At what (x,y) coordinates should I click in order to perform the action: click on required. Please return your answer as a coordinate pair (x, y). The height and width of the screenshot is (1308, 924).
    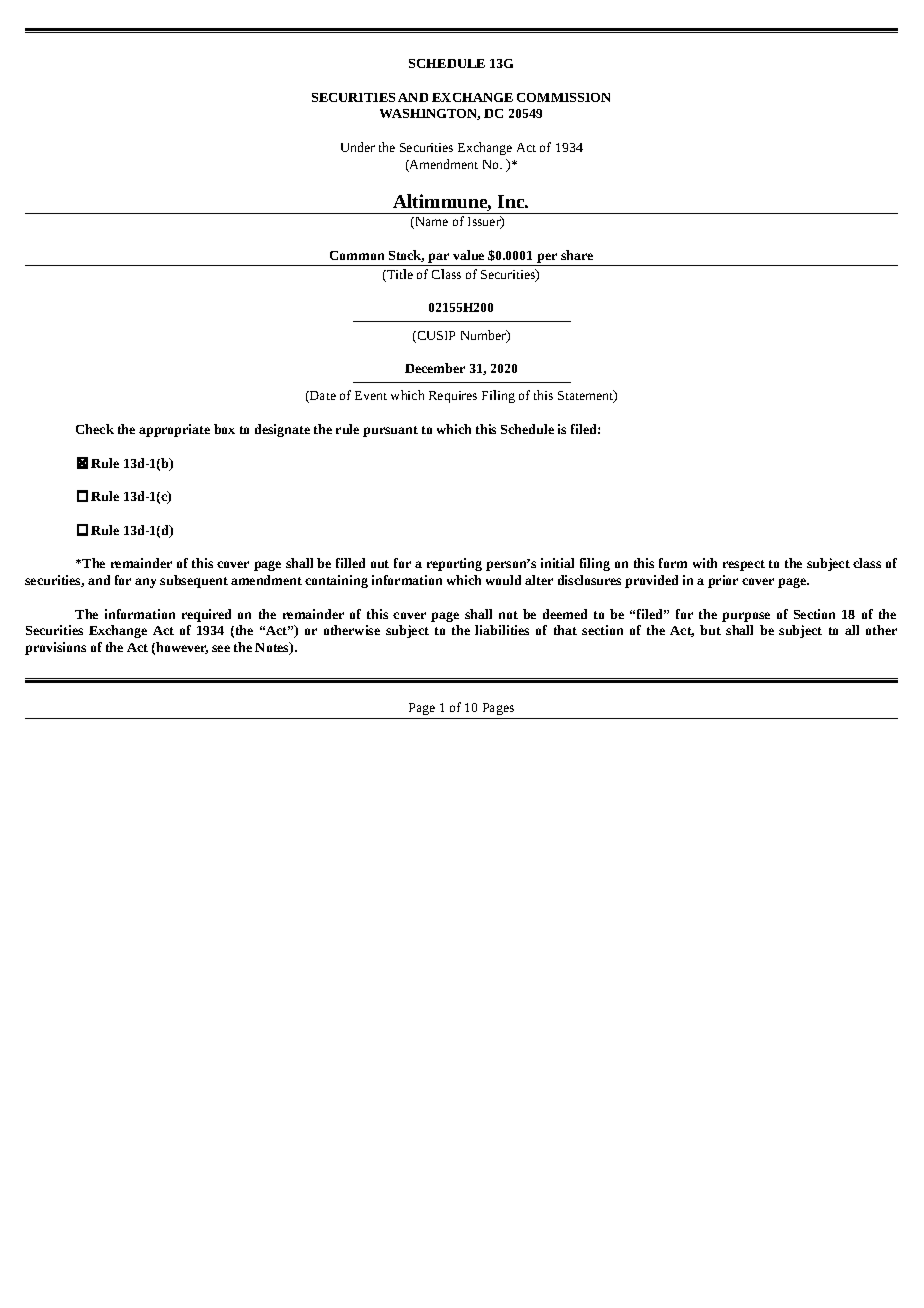
    Looking at the image, I should click on (206, 615).
